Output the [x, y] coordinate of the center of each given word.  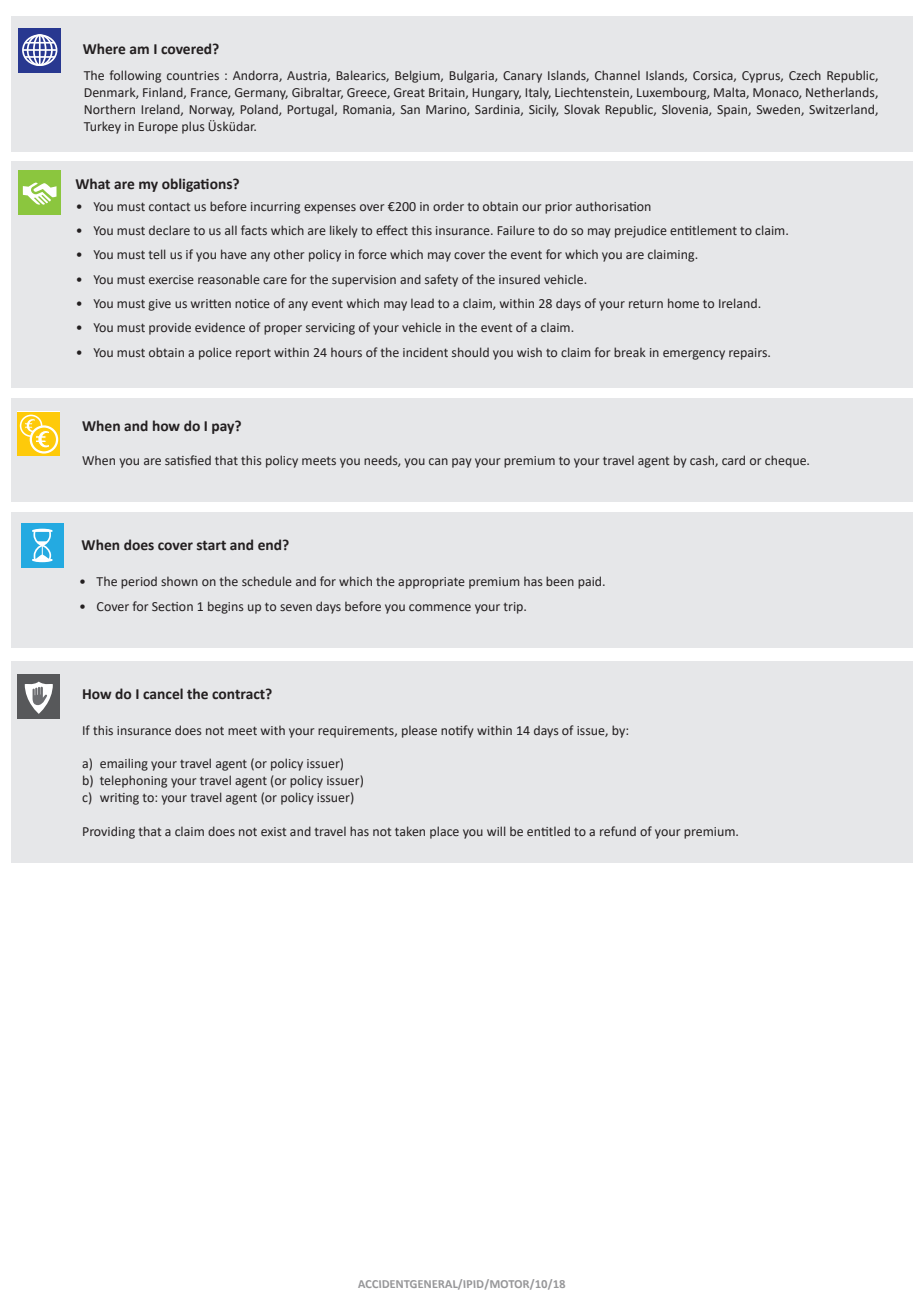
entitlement [703, 230]
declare [169, 230]
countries [193, 75]
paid [591, 582]
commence [440, 607]
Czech [805, 75]
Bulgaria [472, 76]
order [448, 206]
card [733, 460]
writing [119, 799]
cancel [163, 694]
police [215, 353]
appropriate [431, 583]
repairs [749, 354]
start [211, 546]
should [470, 352]
